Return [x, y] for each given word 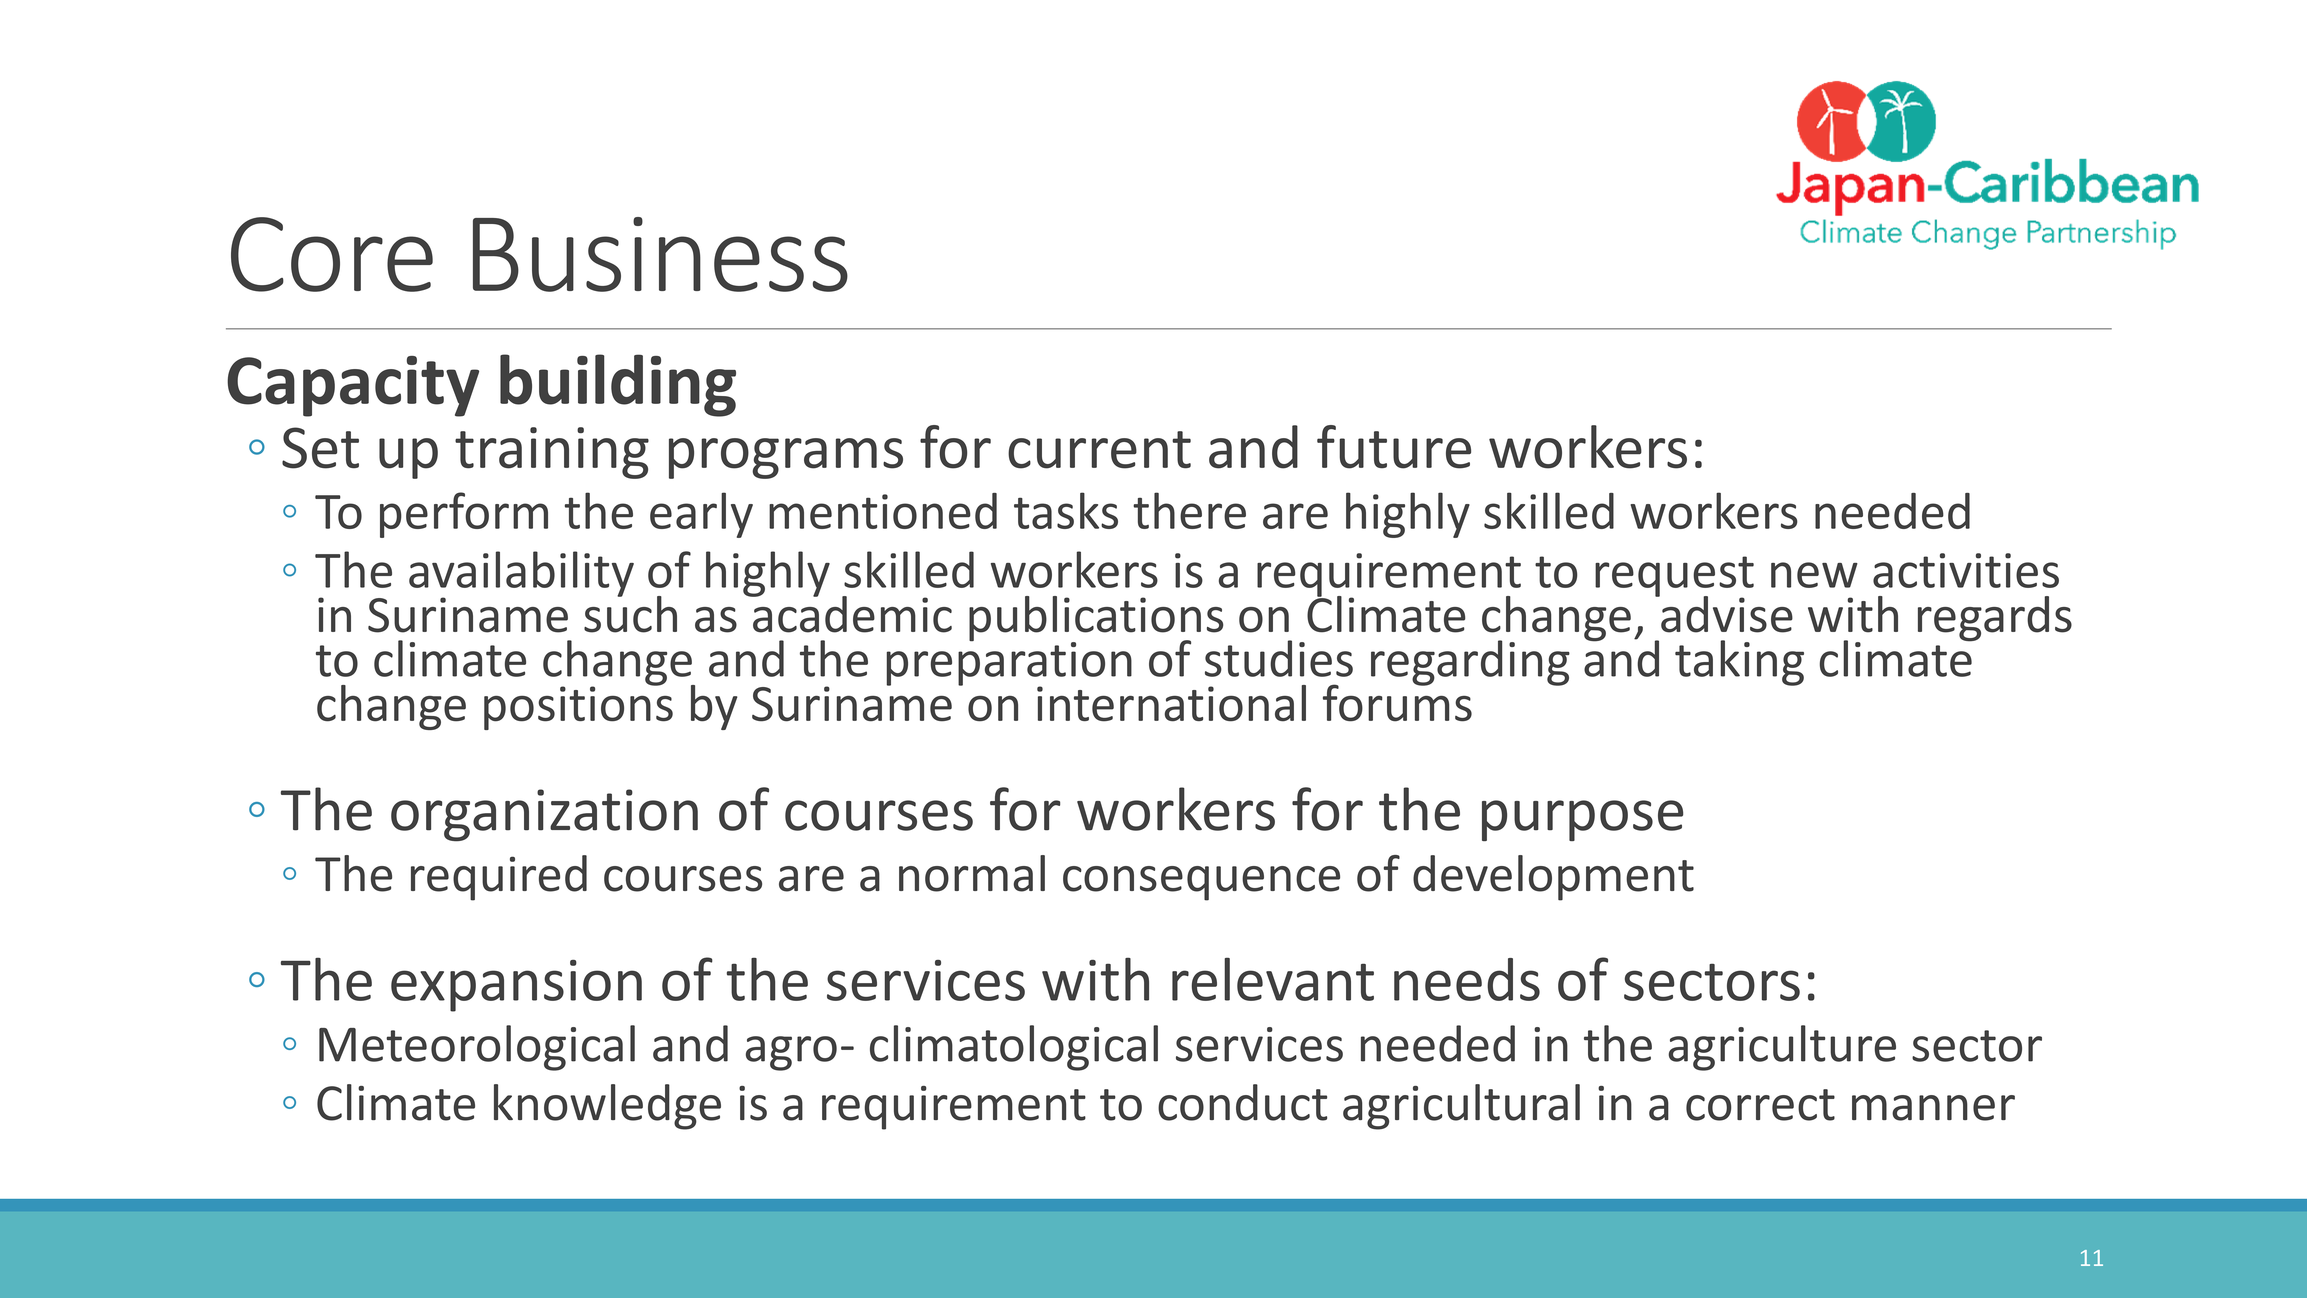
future [1394, 447]
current [1099, 450]
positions [578, 707]
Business [660, 254]
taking [1739, 663]
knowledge [607, 1107]
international [1171, 703]
